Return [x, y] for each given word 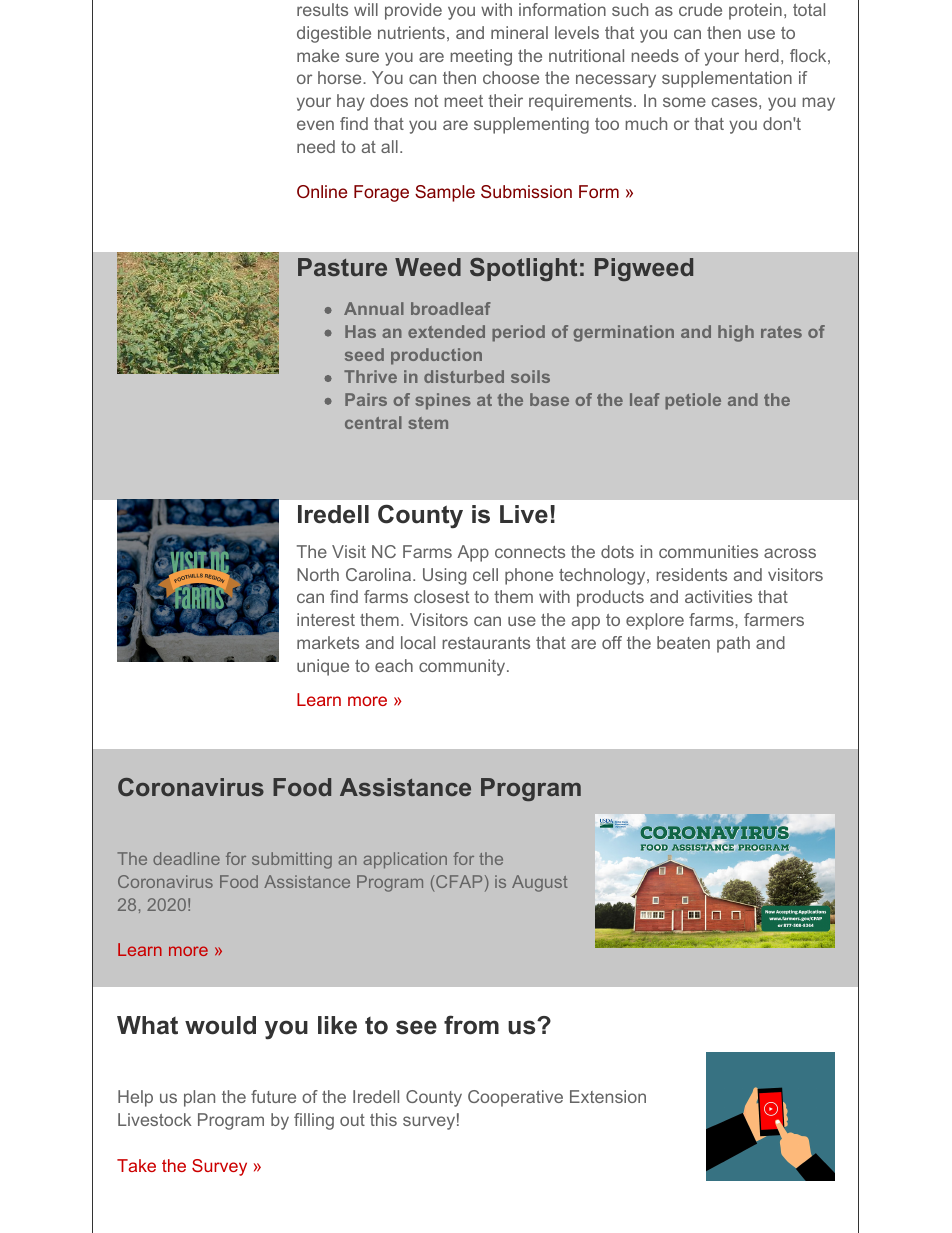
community [463, 667]
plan [199, 1098]
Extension [608, 1096]
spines [443, 401]
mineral [519, 32]
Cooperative [515, 1098]
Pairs [366, 399]
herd [762, 55]
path [733, 644]
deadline [186, 858]
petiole [693, 401]
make [318, 55]
